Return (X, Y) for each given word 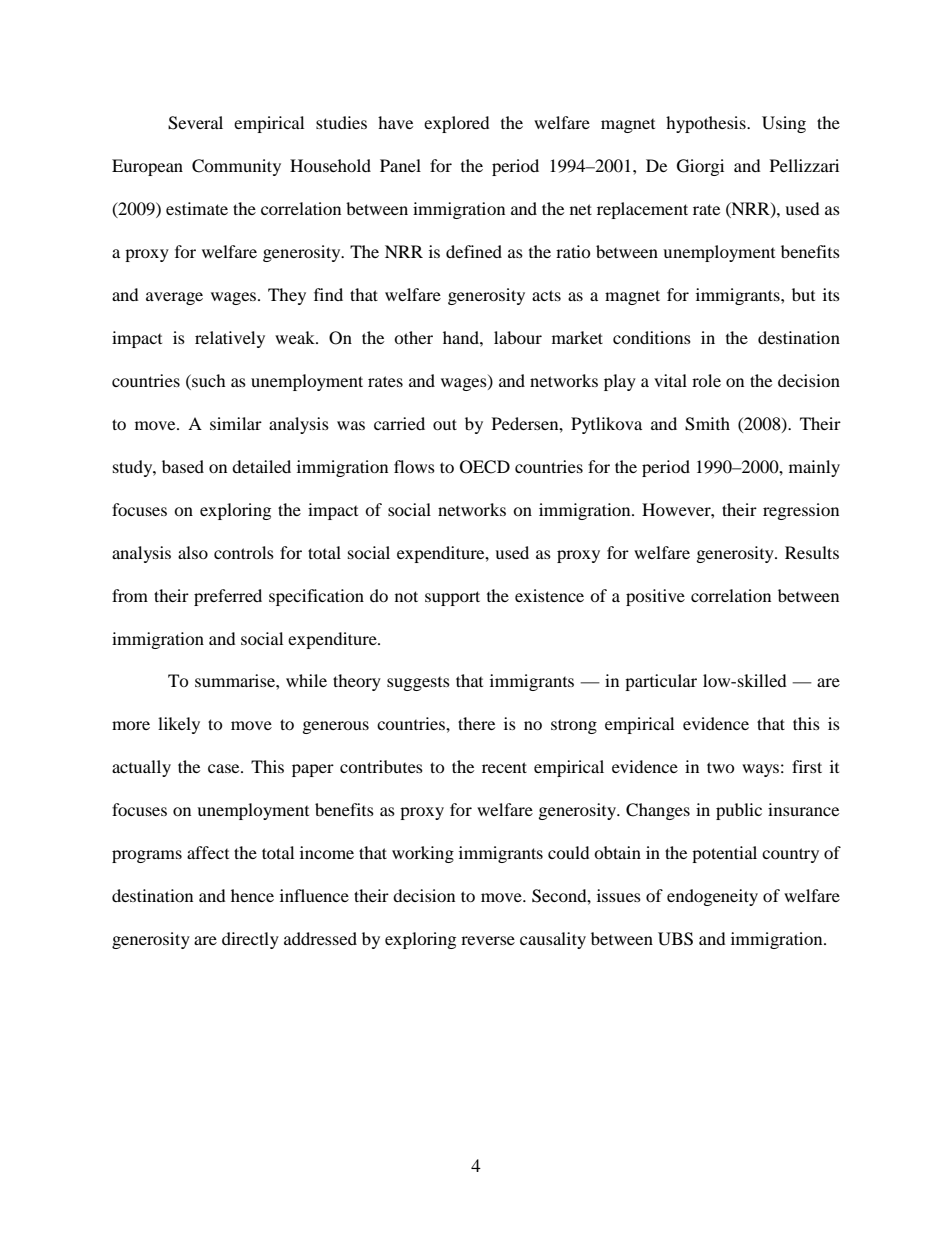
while (306, 680)
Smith (707, 424)
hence (252, 895)
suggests (418, 684)
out (445, 424)
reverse (488, 940)
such (208, 380)
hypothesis (707, 124)
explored (457, 124)
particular (661, 682)
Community (236, 167)
